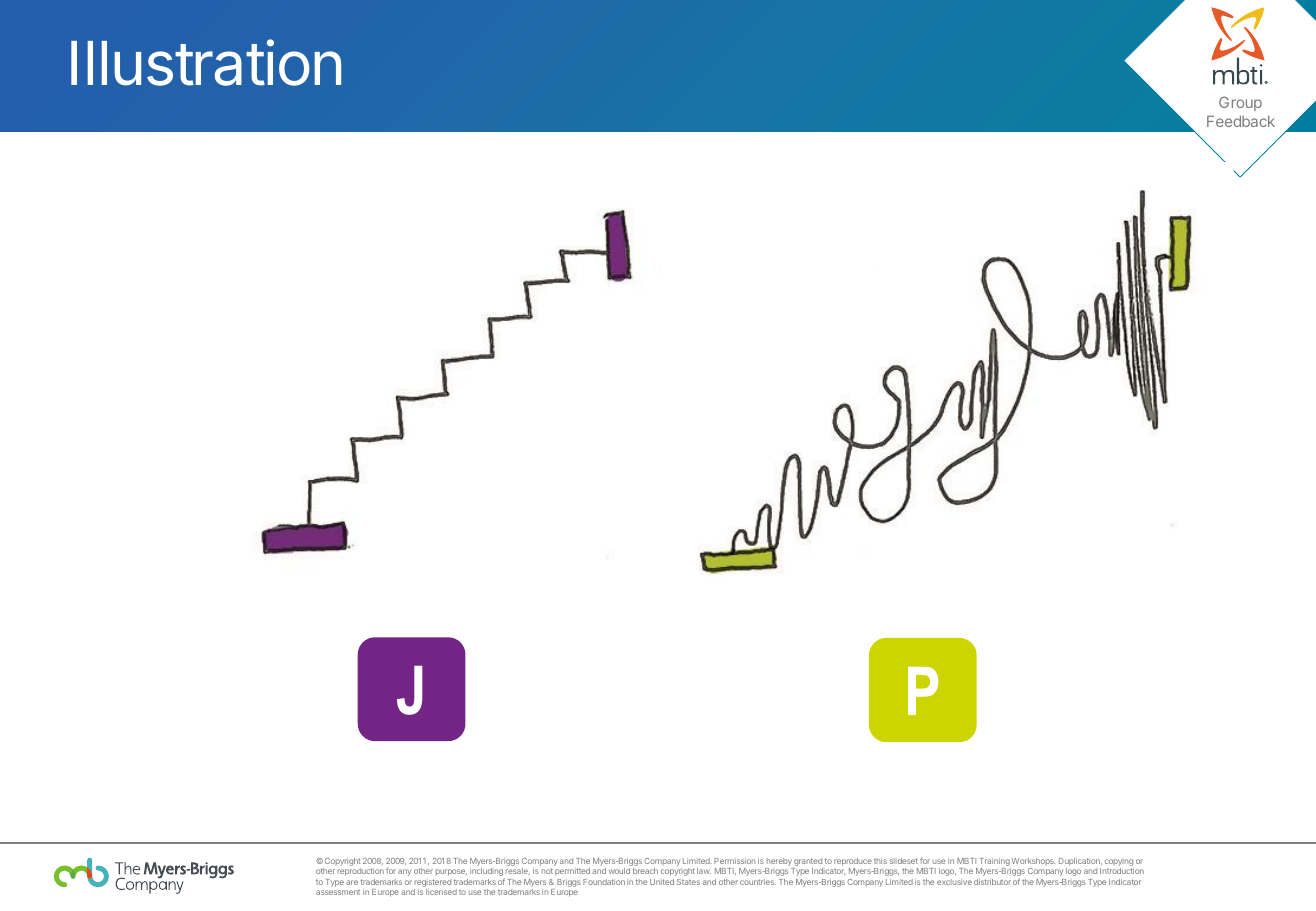 The height and width of the screenshot is (911, 1316). I want to click on are, so click(352, 882).
